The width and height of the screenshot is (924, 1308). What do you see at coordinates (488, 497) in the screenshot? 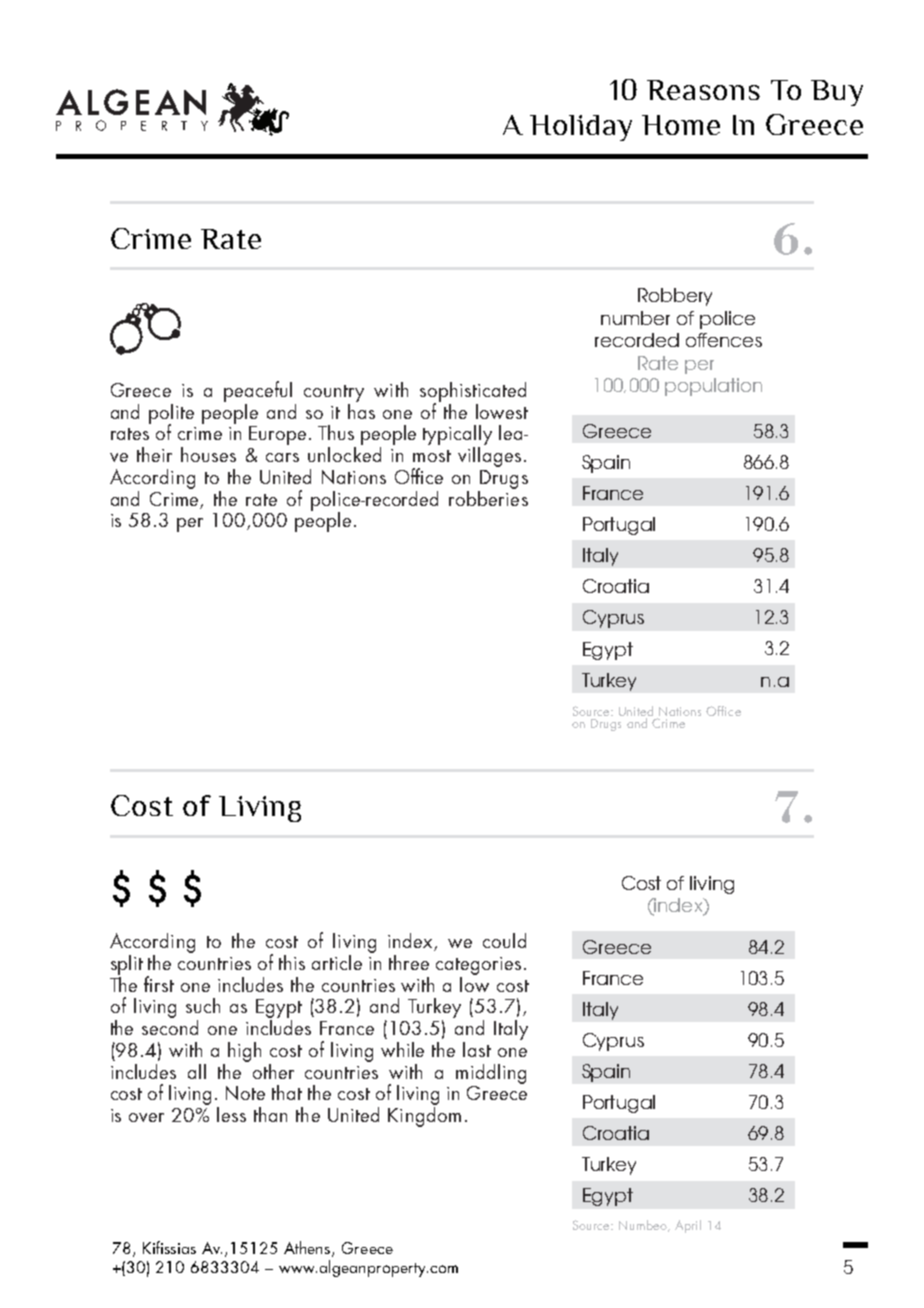
I see `robberies` at bounding box center [488, 497].
